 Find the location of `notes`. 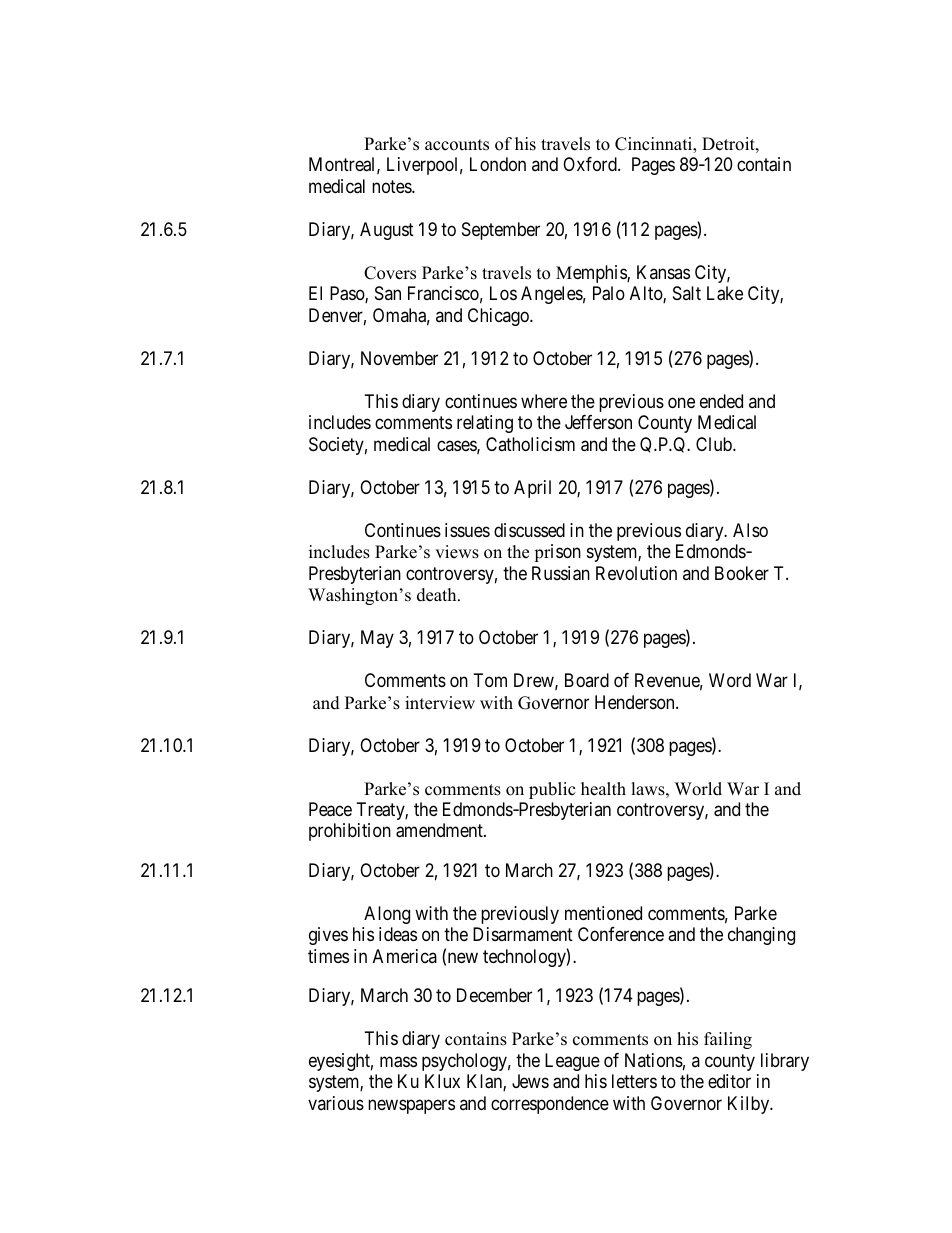

notes is located at coordinates (392, 186).
